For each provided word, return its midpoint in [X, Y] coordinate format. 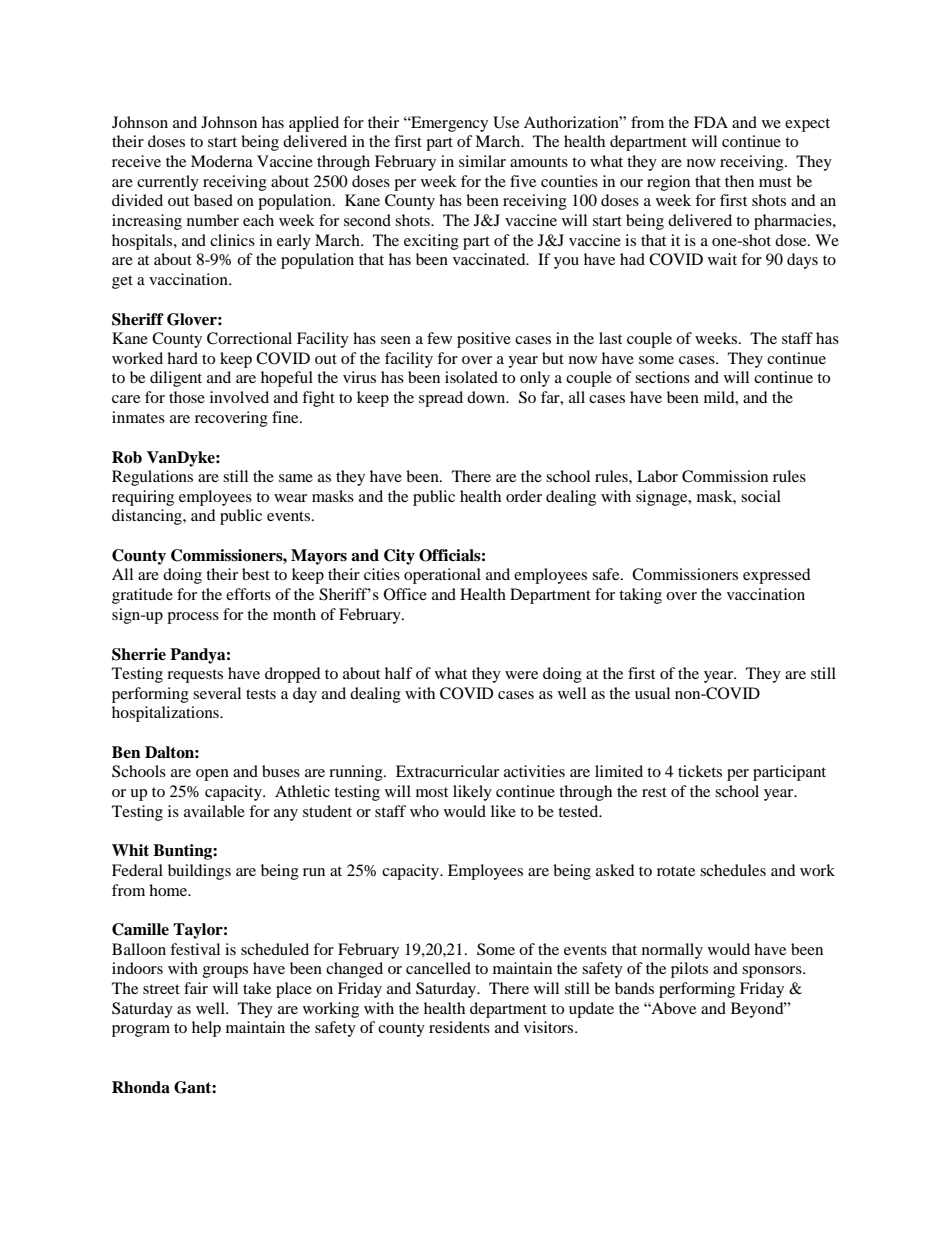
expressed [777, 576]
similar [482, 161]
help [206, 1029]
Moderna [222, 161]
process [193, 618]
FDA [711, 122]
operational [442, 576]
